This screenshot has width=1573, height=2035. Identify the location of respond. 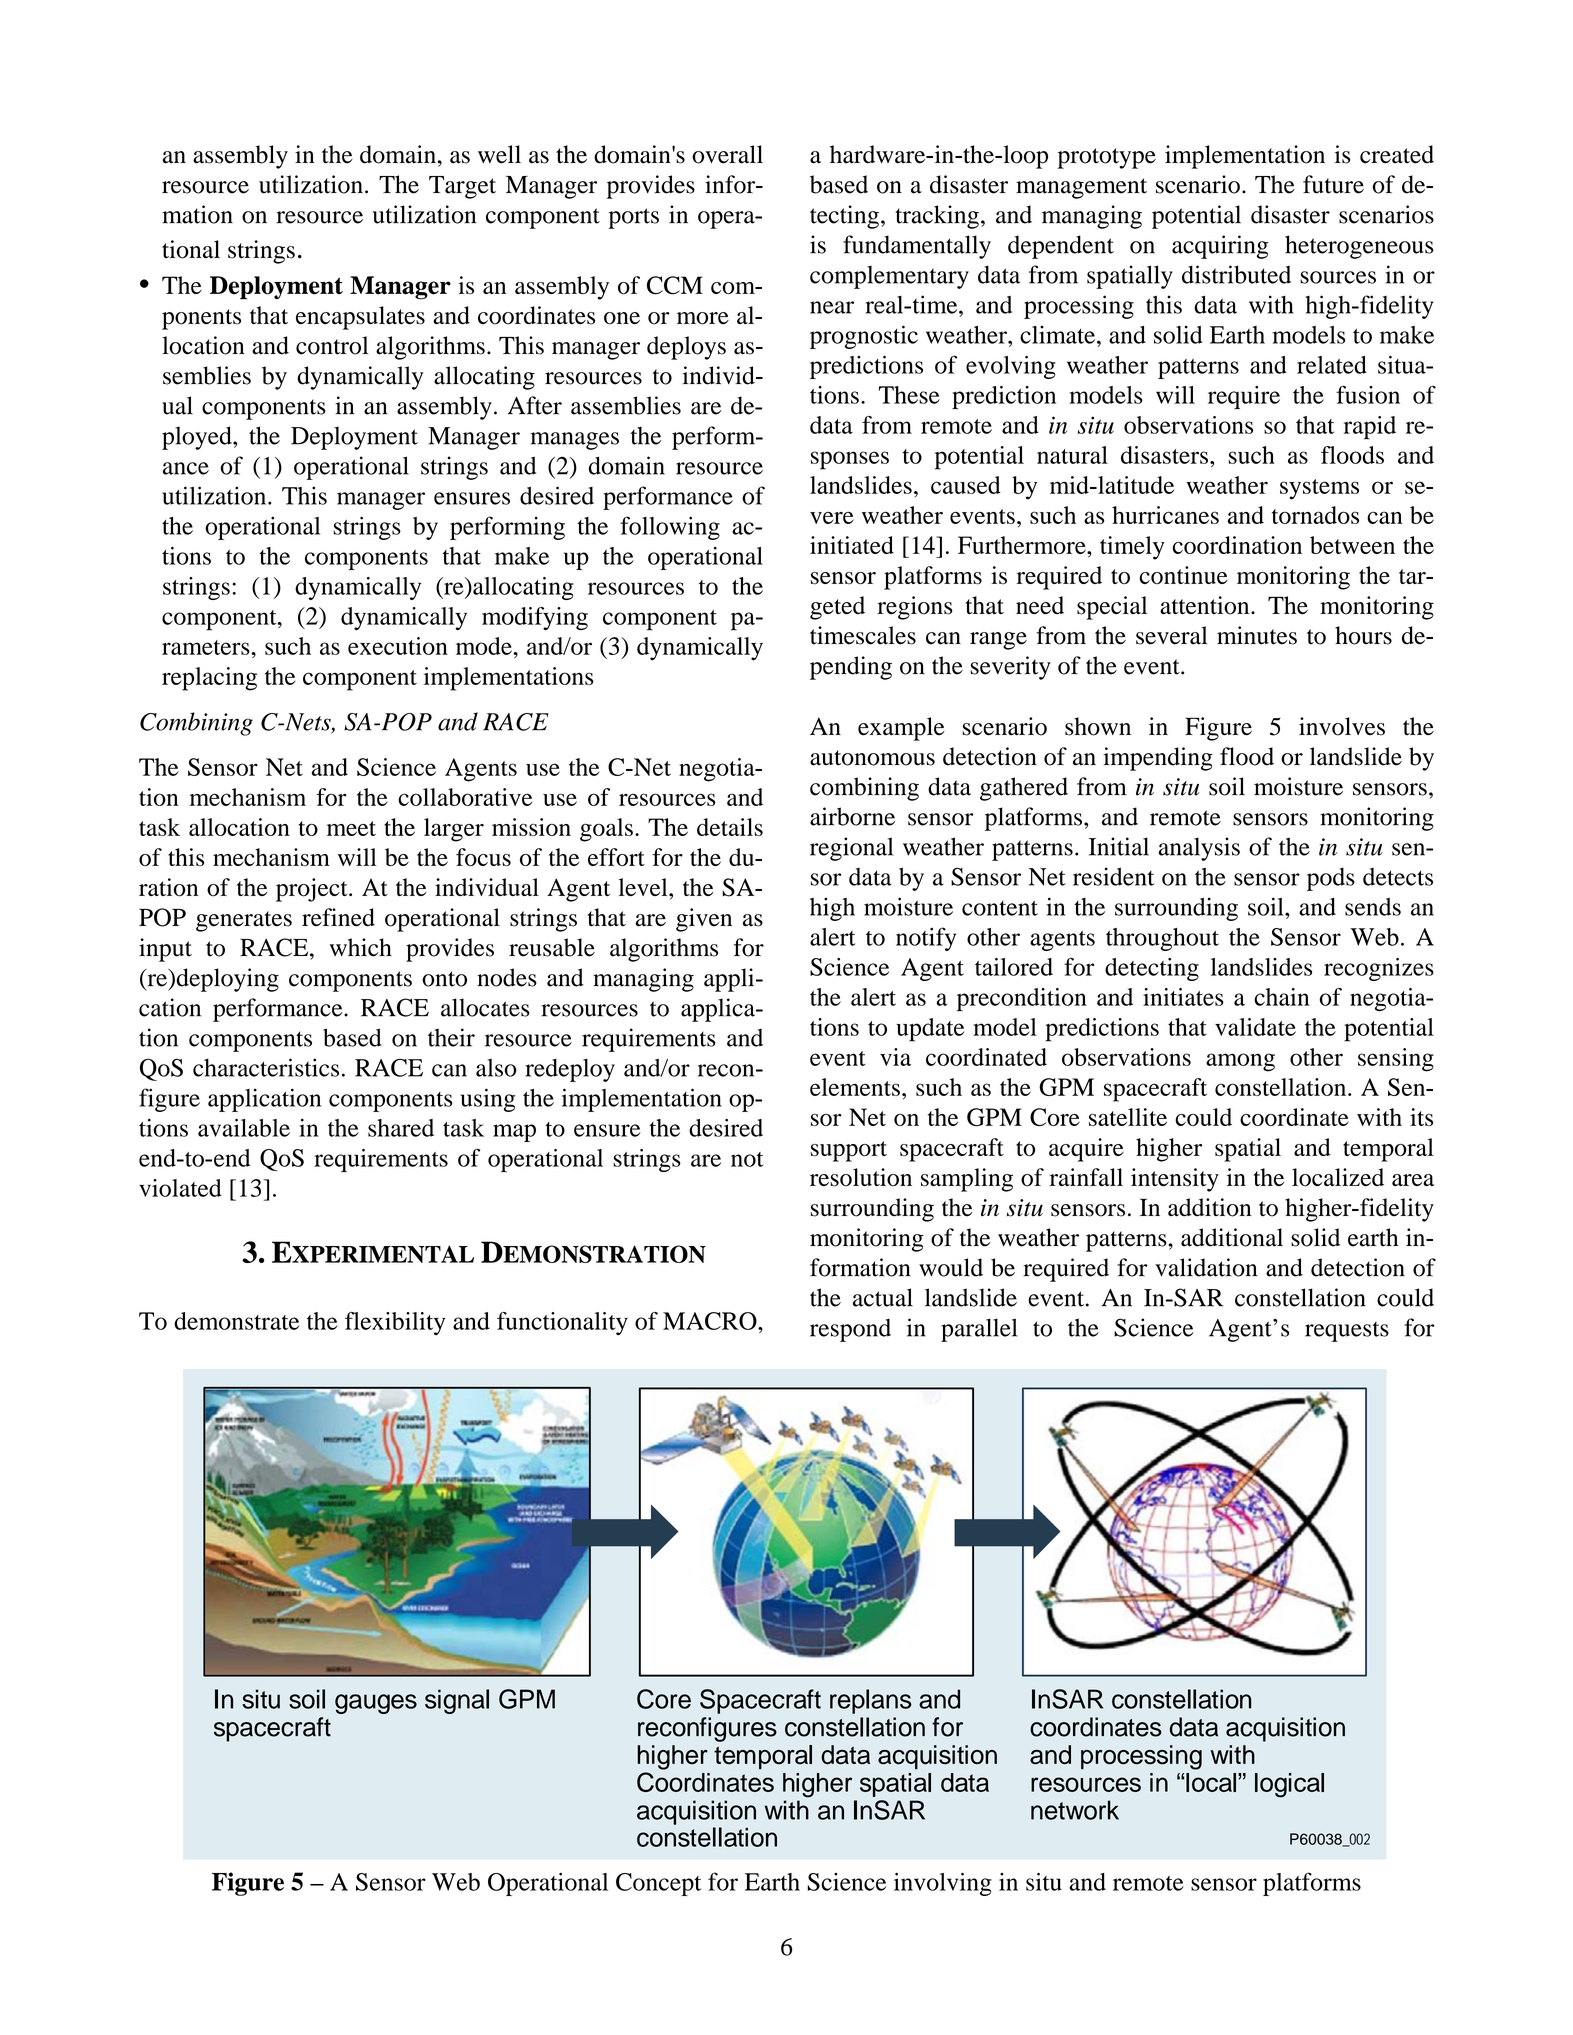
(850, 1330).
